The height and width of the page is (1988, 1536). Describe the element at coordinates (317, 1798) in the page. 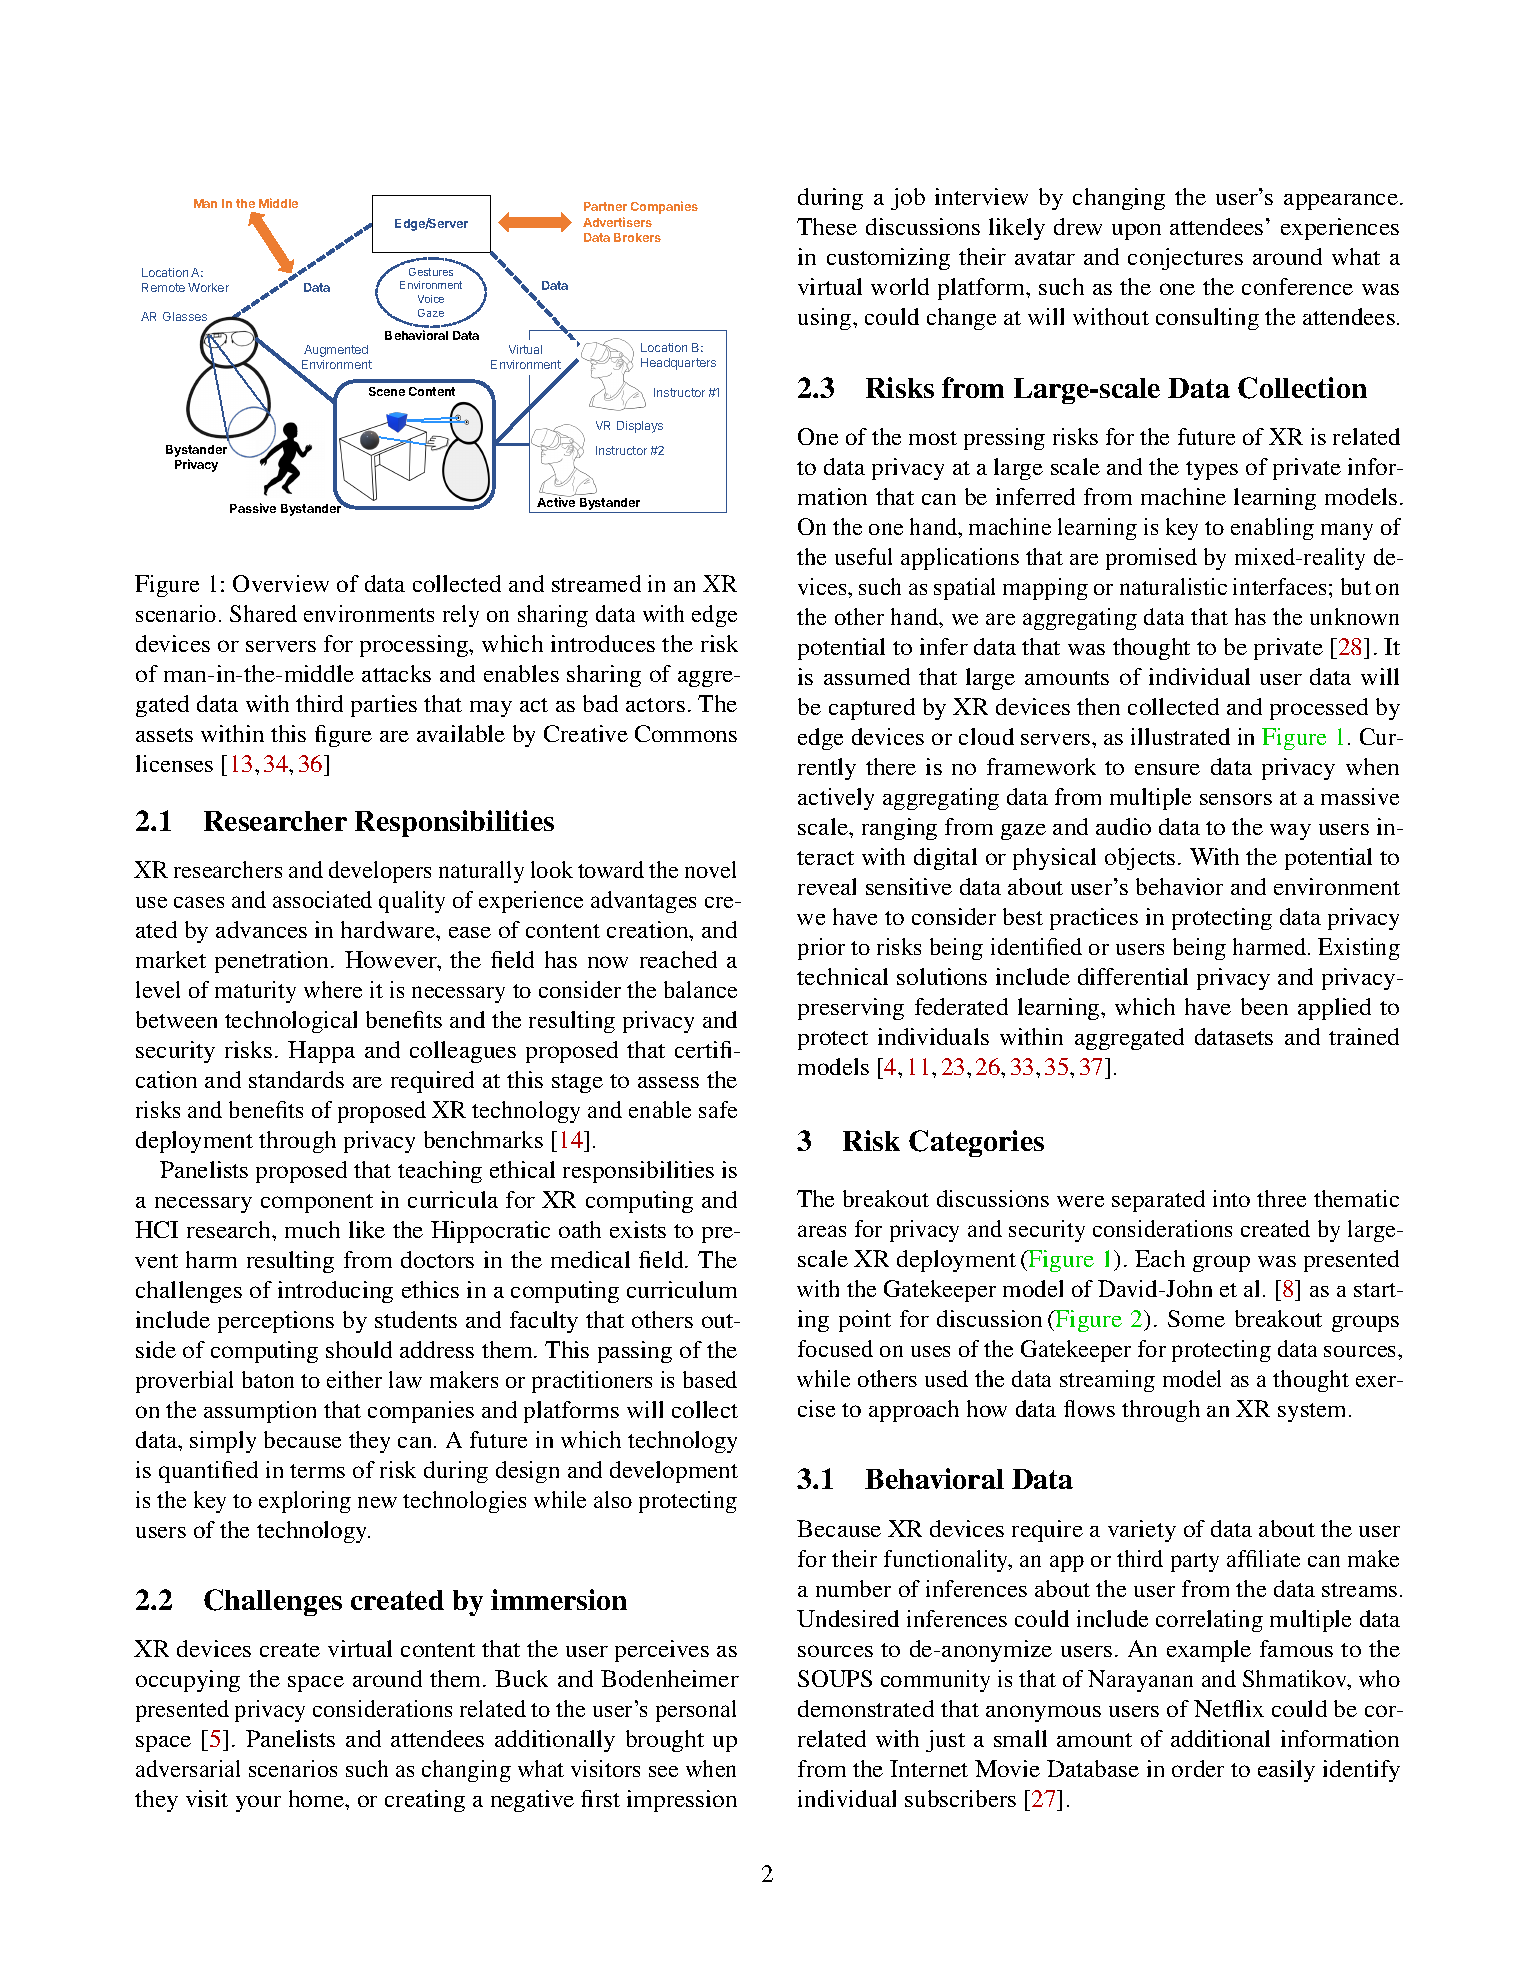

I see `home` at that location.
